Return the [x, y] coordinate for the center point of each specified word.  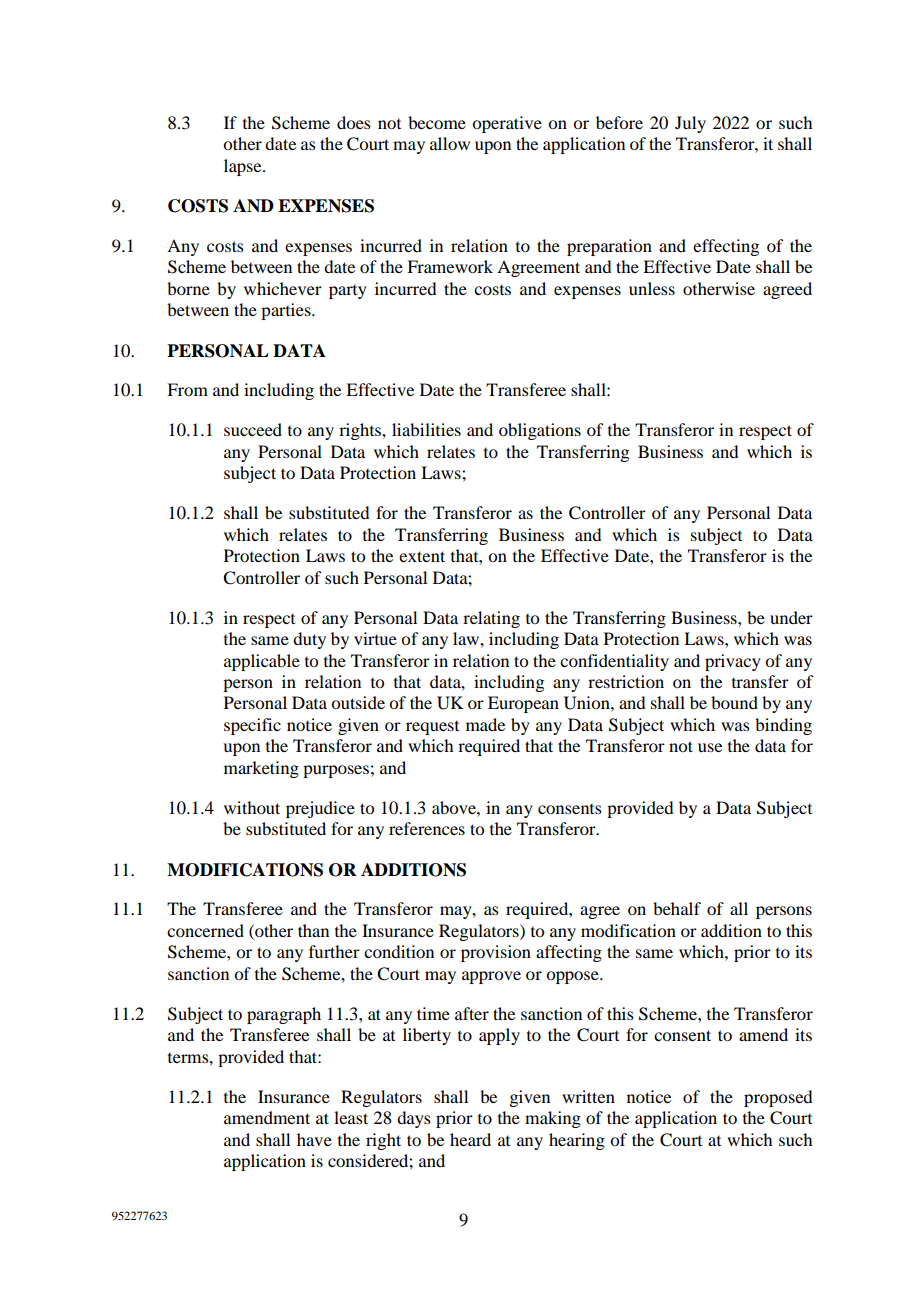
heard [470, 1139]
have [314, 1139]
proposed [778, 1098]
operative [507, 124]
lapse [244, 167]
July [690, 124]
